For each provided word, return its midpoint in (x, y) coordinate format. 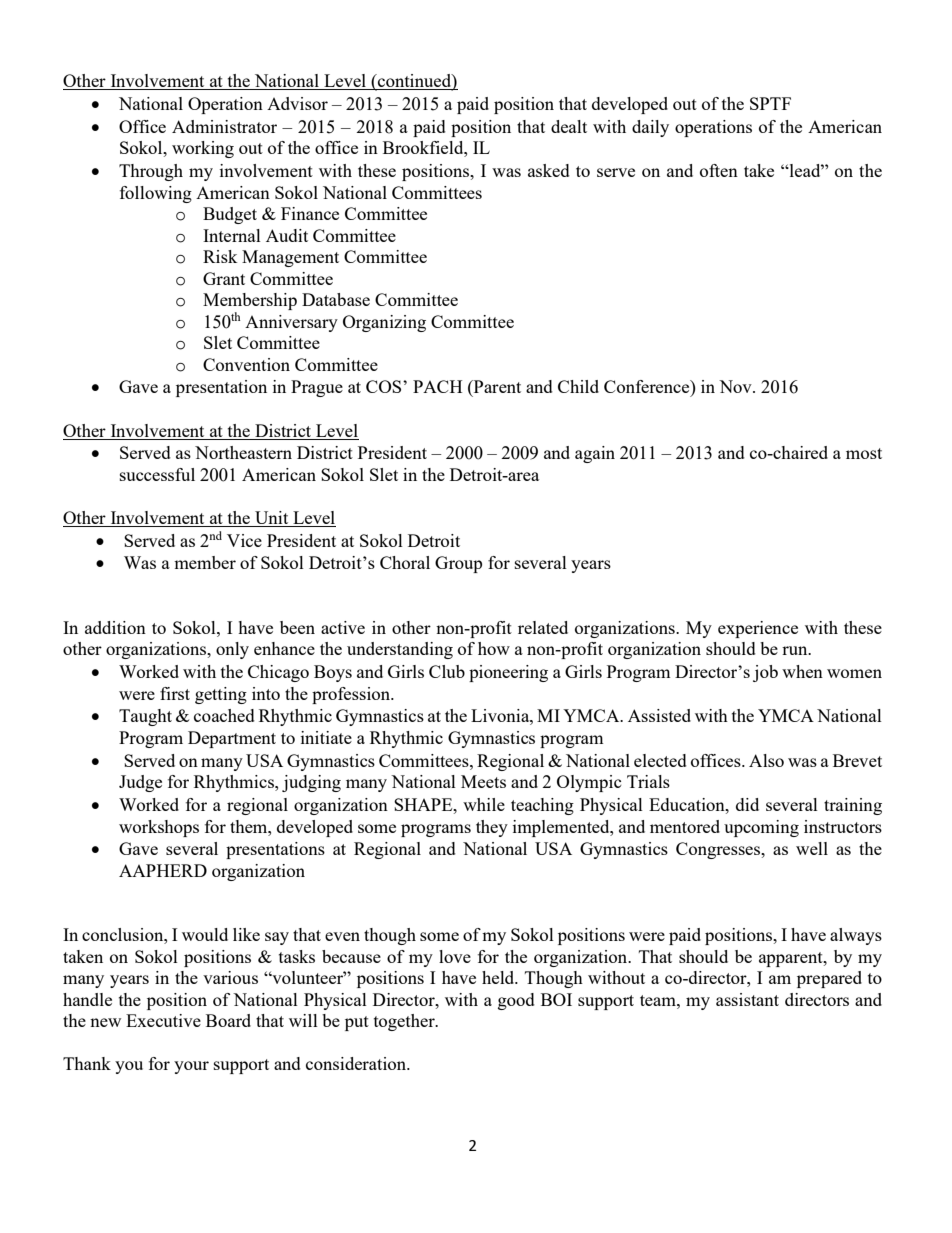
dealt (569, 126)
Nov (736, 386)
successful (157, 474)
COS (385, 386)
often (719, 170)
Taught (145, 717)
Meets (483, 781)
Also (766, 760)
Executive (163, 1020)
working (203, 149)
